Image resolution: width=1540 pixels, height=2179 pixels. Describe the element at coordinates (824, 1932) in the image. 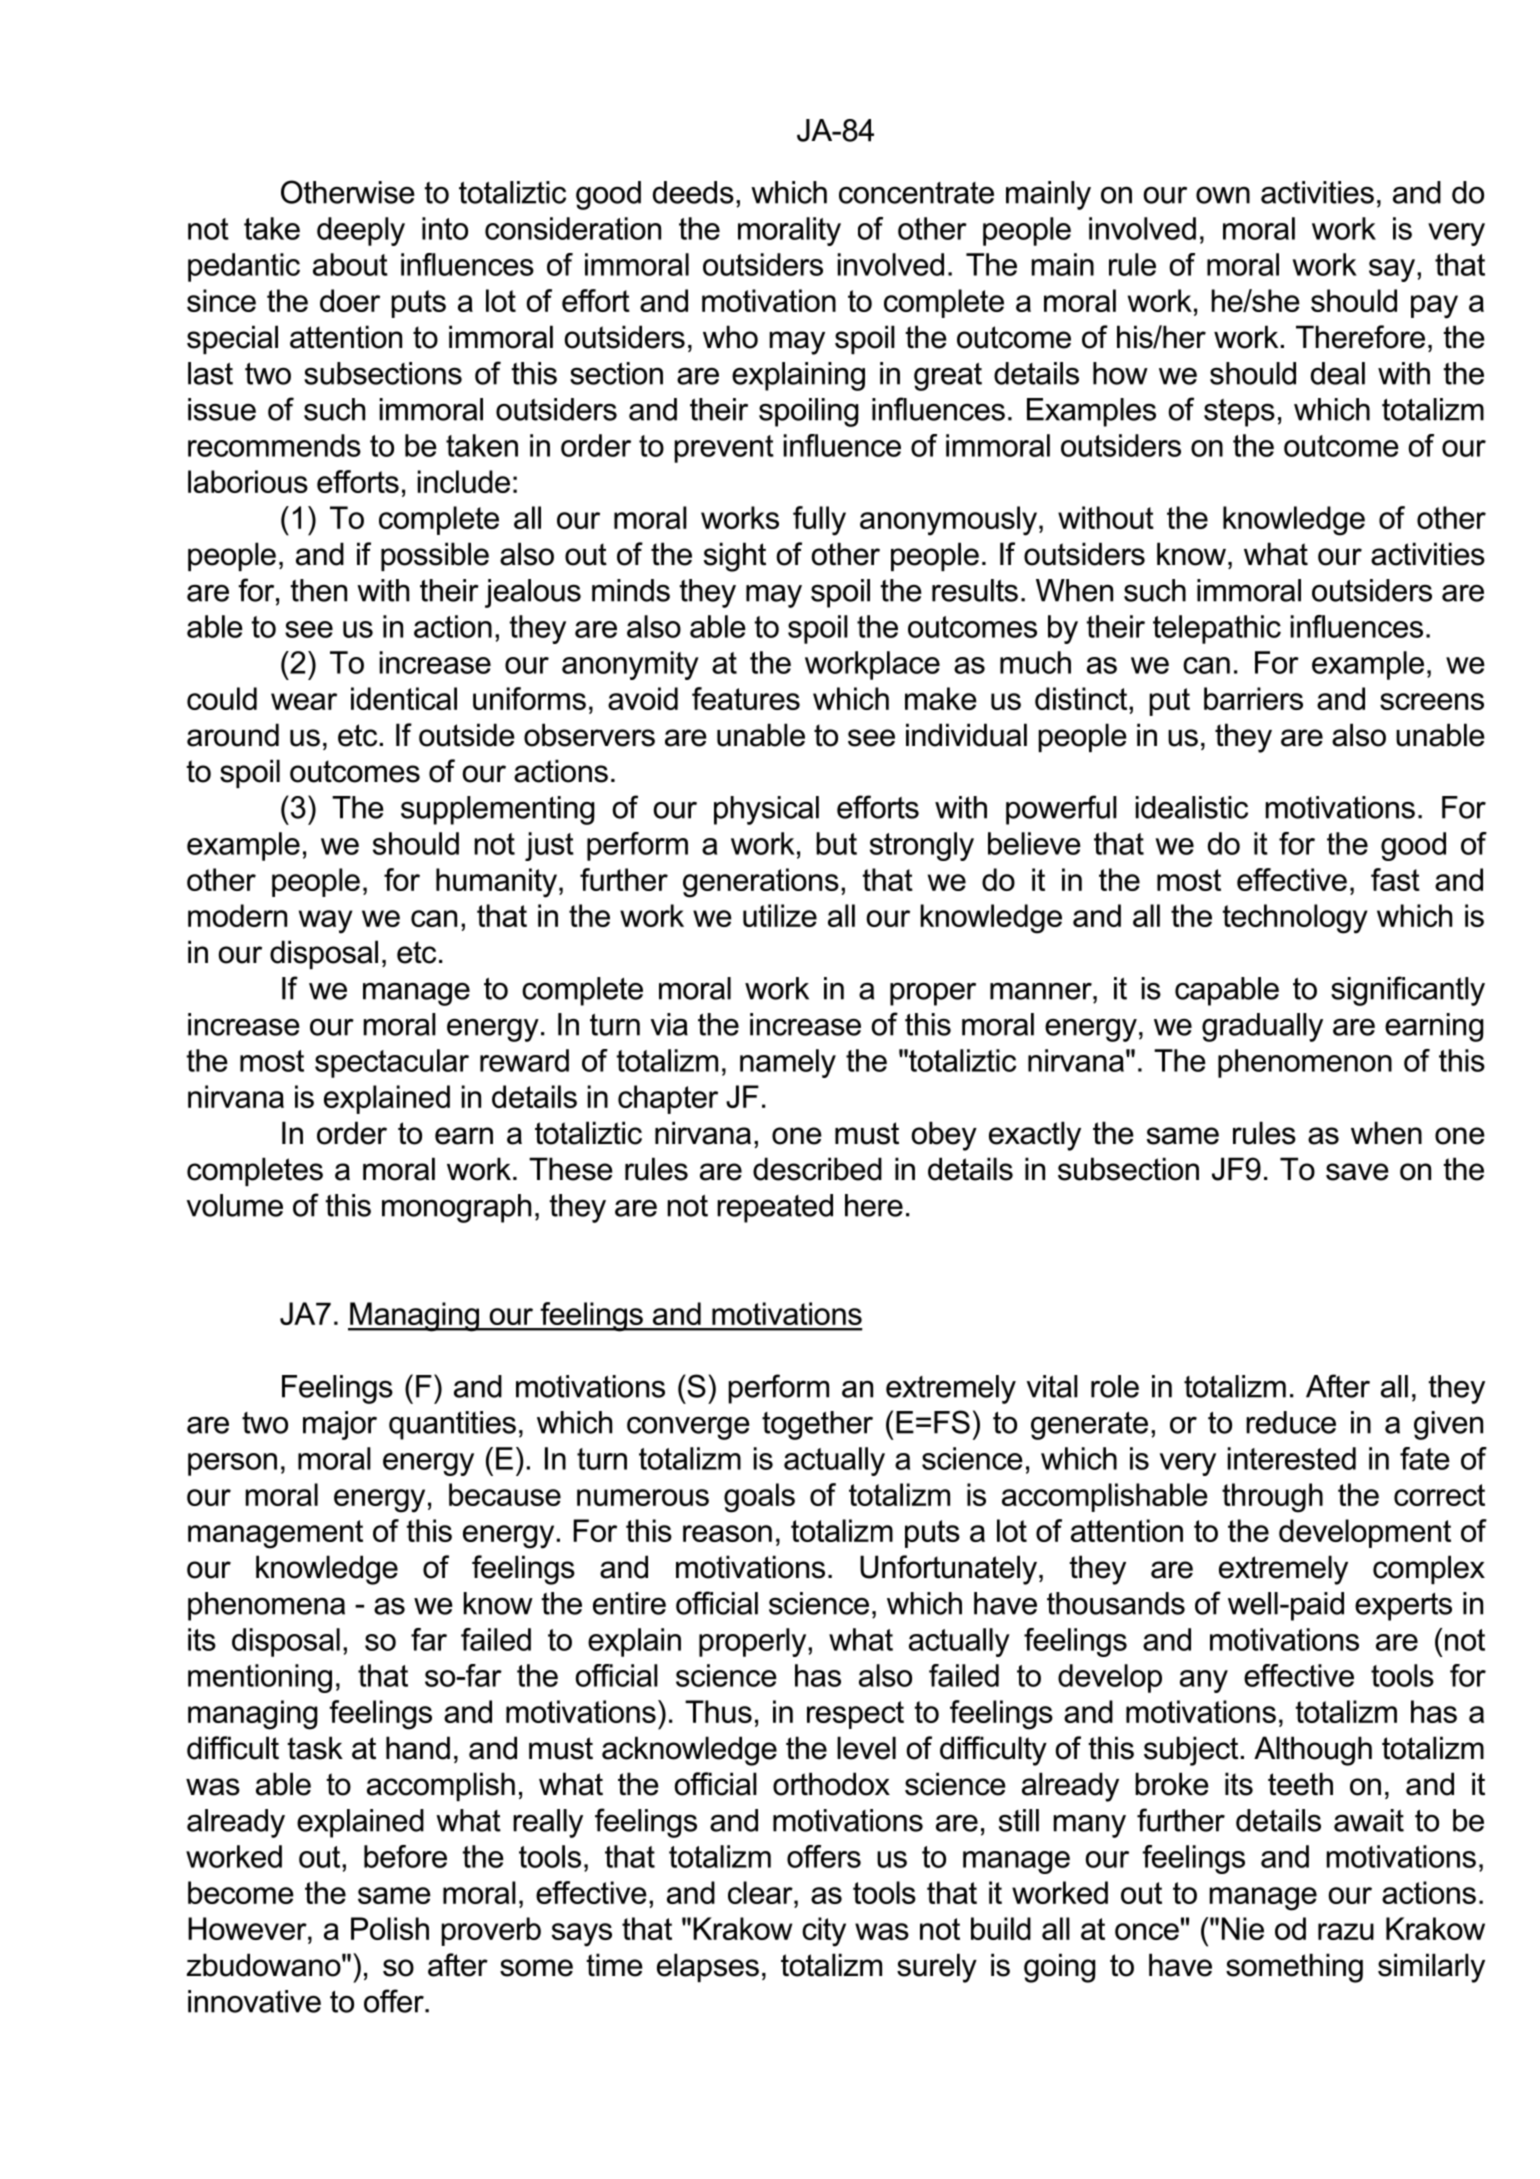

I see `city` at that location.
